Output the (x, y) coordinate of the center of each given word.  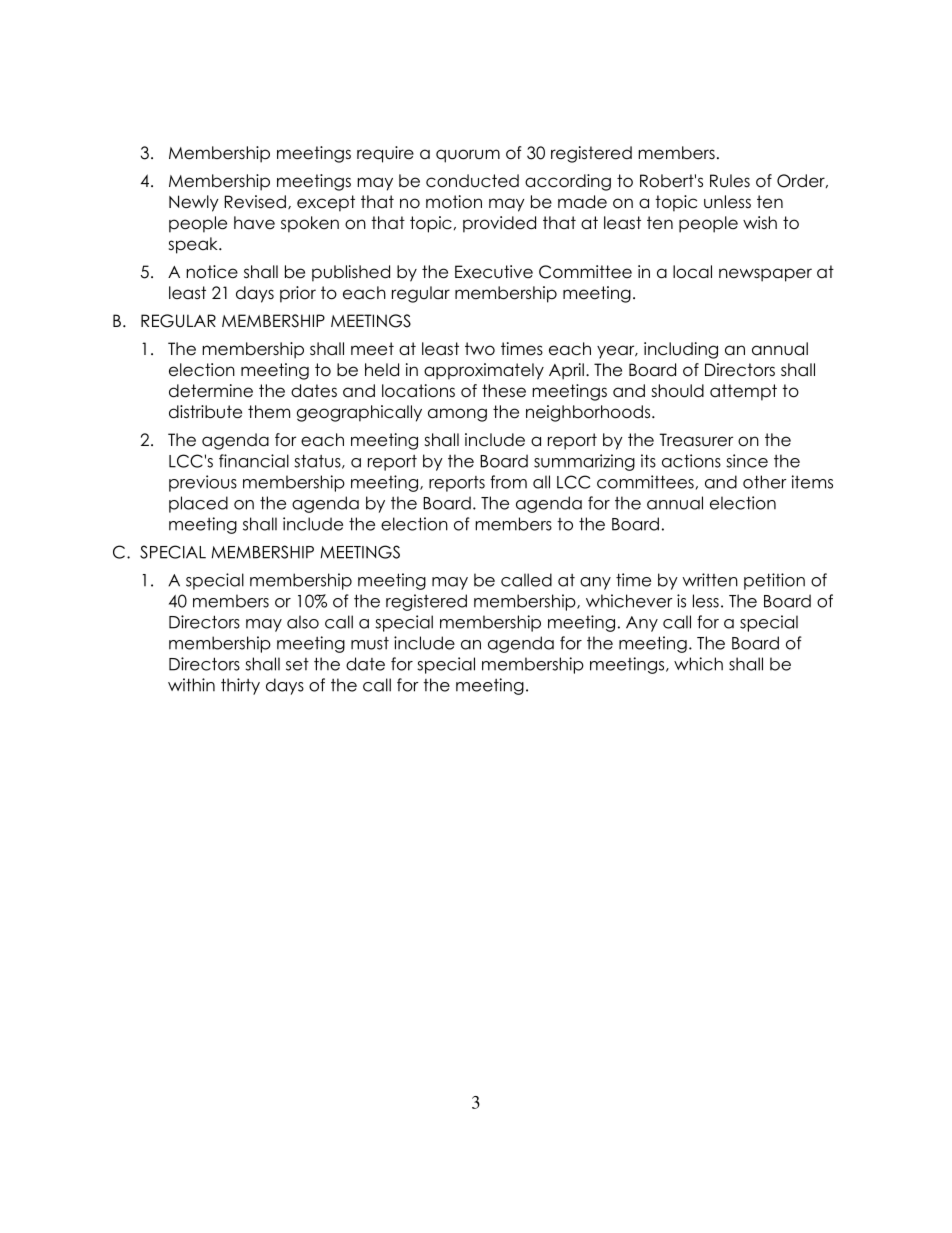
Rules (730, 181)
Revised (255, 202)
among (457, 415)
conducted (472, 181)
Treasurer (696, 440)
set (297, 664)
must (370, 643)
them (269, 412)
